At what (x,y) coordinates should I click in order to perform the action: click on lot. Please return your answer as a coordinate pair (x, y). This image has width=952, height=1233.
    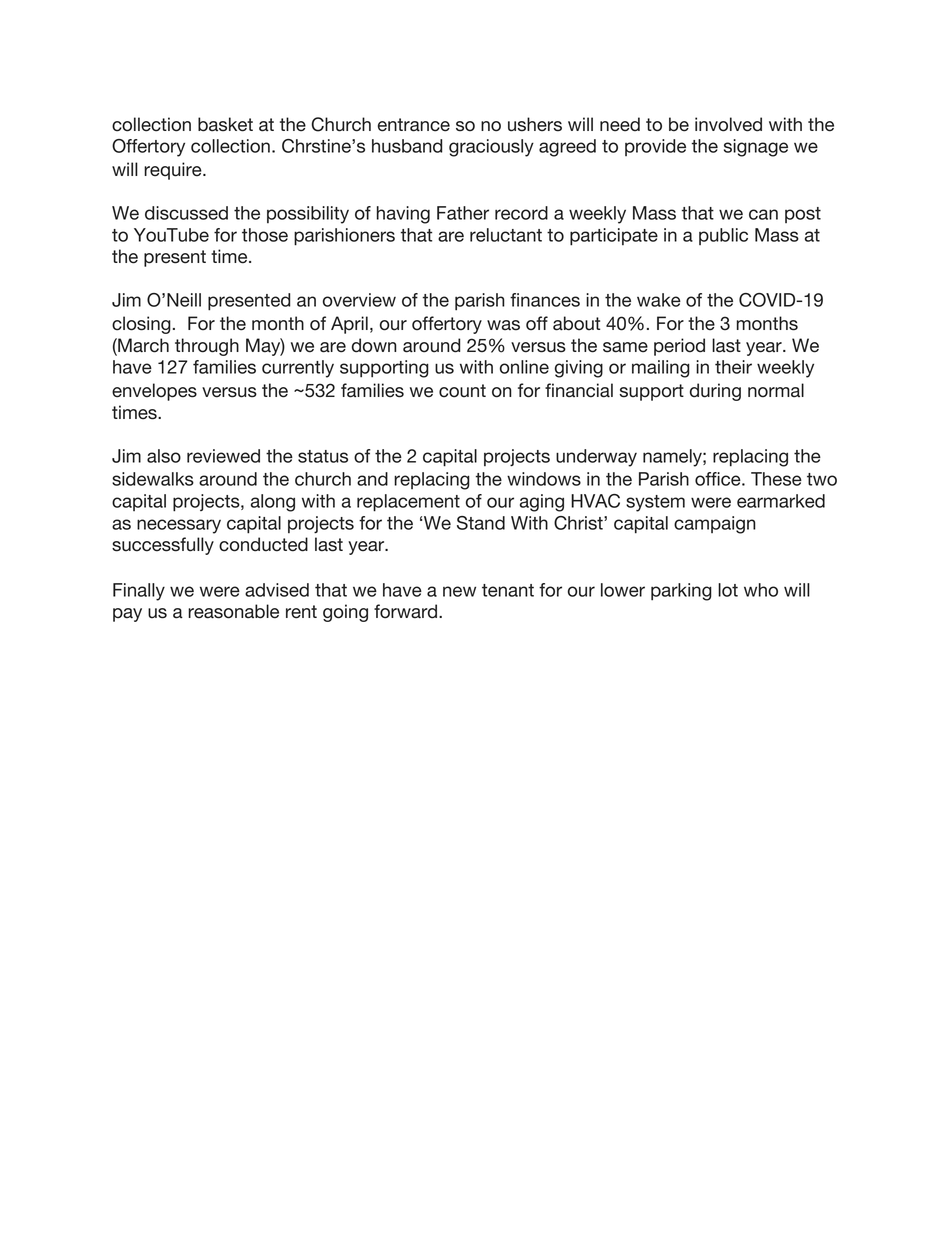
    Looking at the image, I should click on (728, 590).
